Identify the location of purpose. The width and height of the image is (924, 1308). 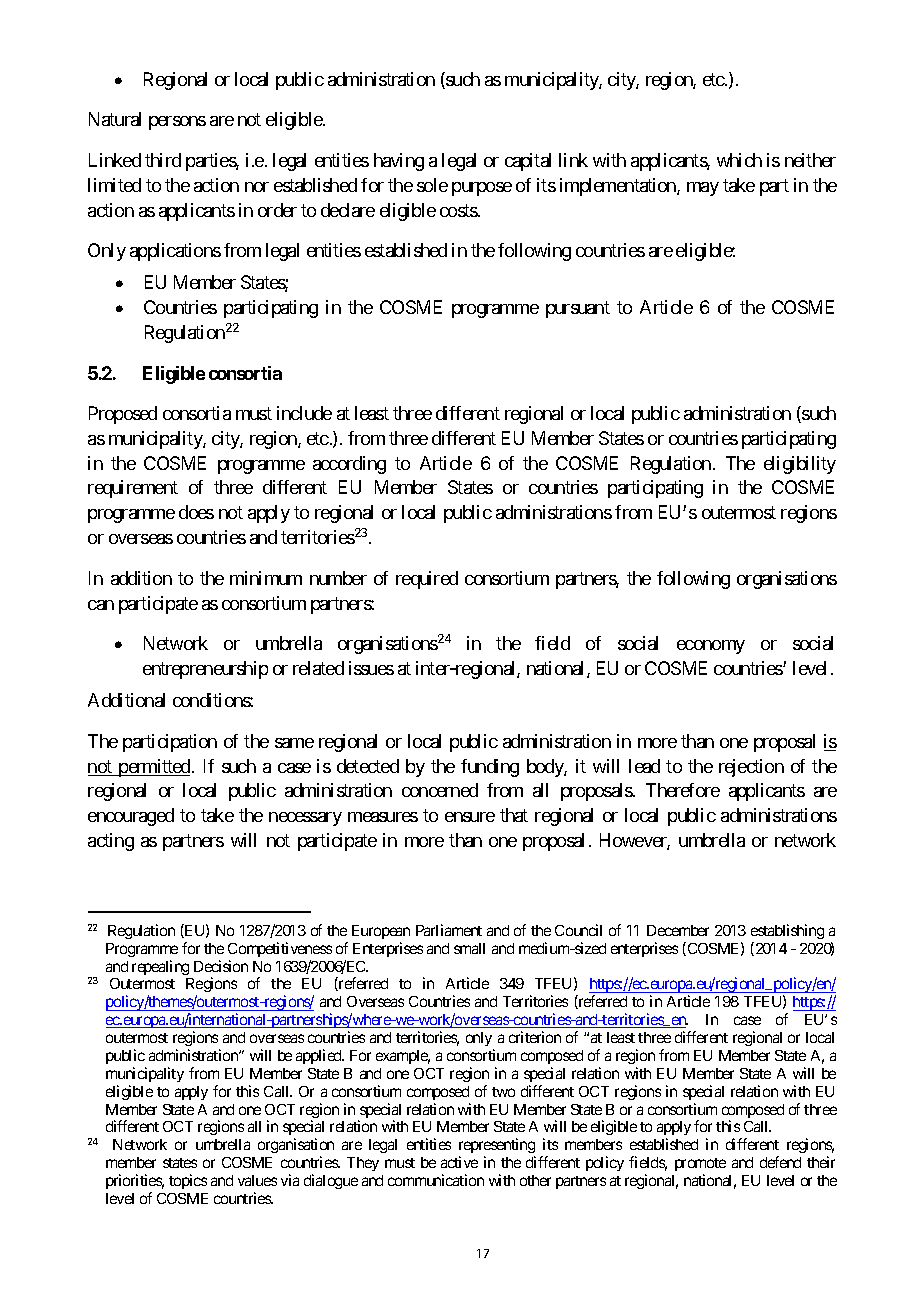
(482, 189).
